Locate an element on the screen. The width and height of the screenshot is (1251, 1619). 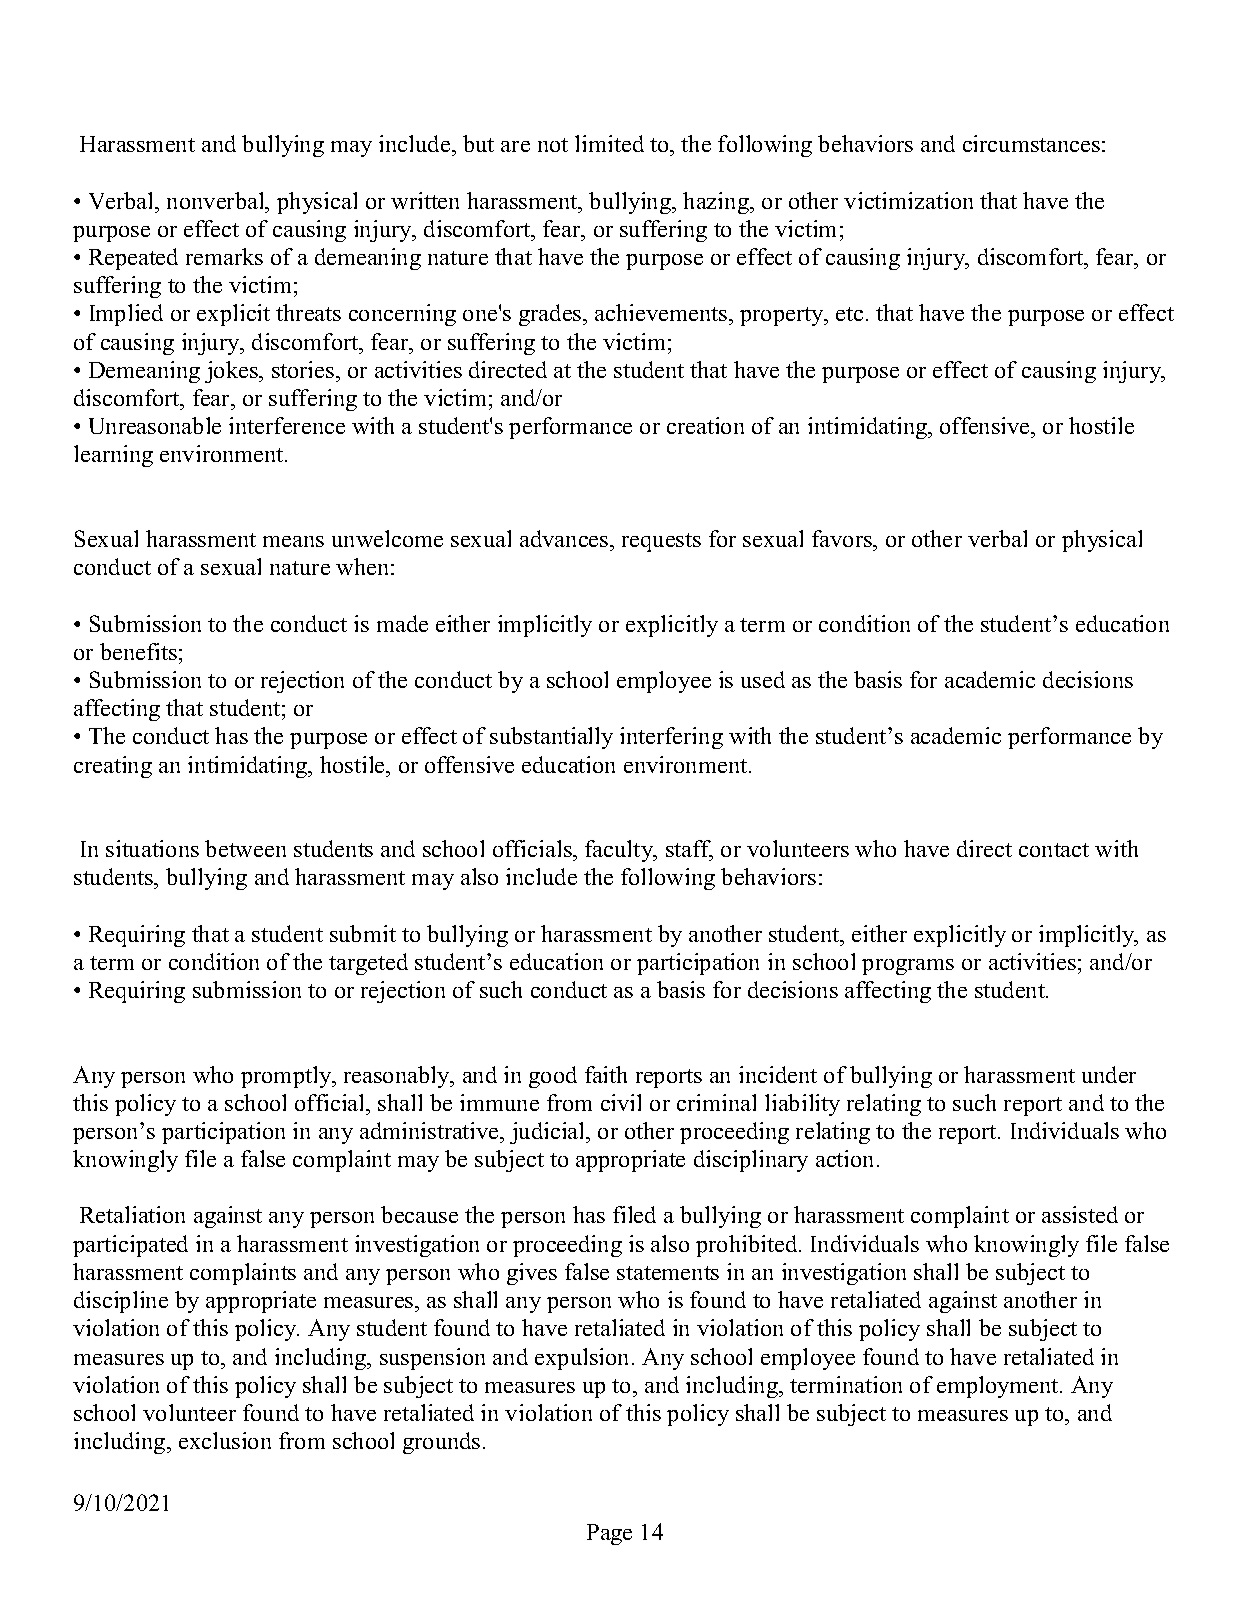
exclusion is located at coordinates (225, 1440).
